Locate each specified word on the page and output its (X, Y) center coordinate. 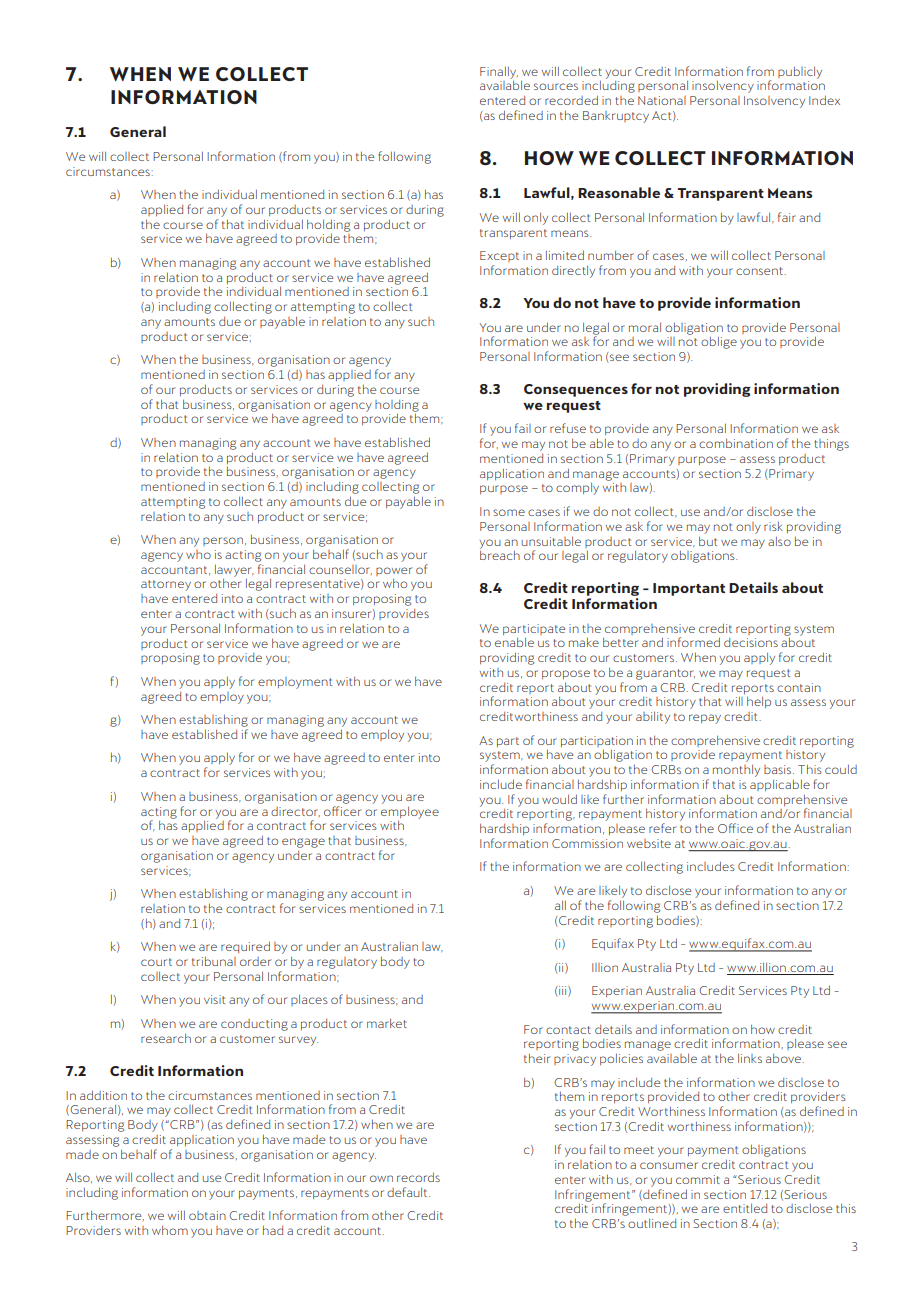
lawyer (234, 572)
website (649, 843)
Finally (499, 73)
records (418, 1177)
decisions (751, 642)
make (584, 642)
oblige (719, 343)
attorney (166, 585)
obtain (207, 1215)
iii (563, 991)
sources (556, 86)
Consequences (576, 390)
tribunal (214, 961)
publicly (800, 72)
